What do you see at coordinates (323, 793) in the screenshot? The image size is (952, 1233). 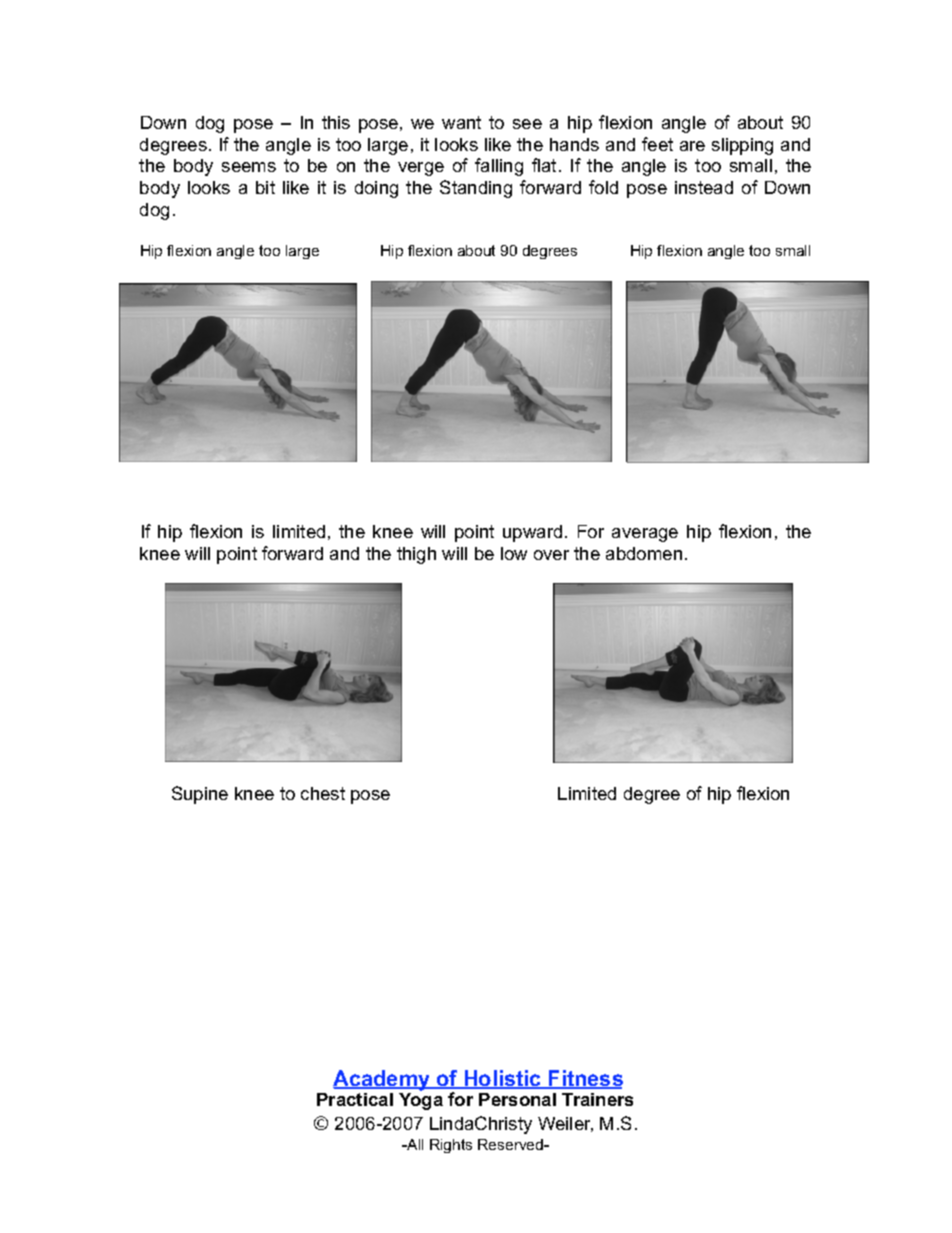 I see `chest` at bounding box center [323, 793].
